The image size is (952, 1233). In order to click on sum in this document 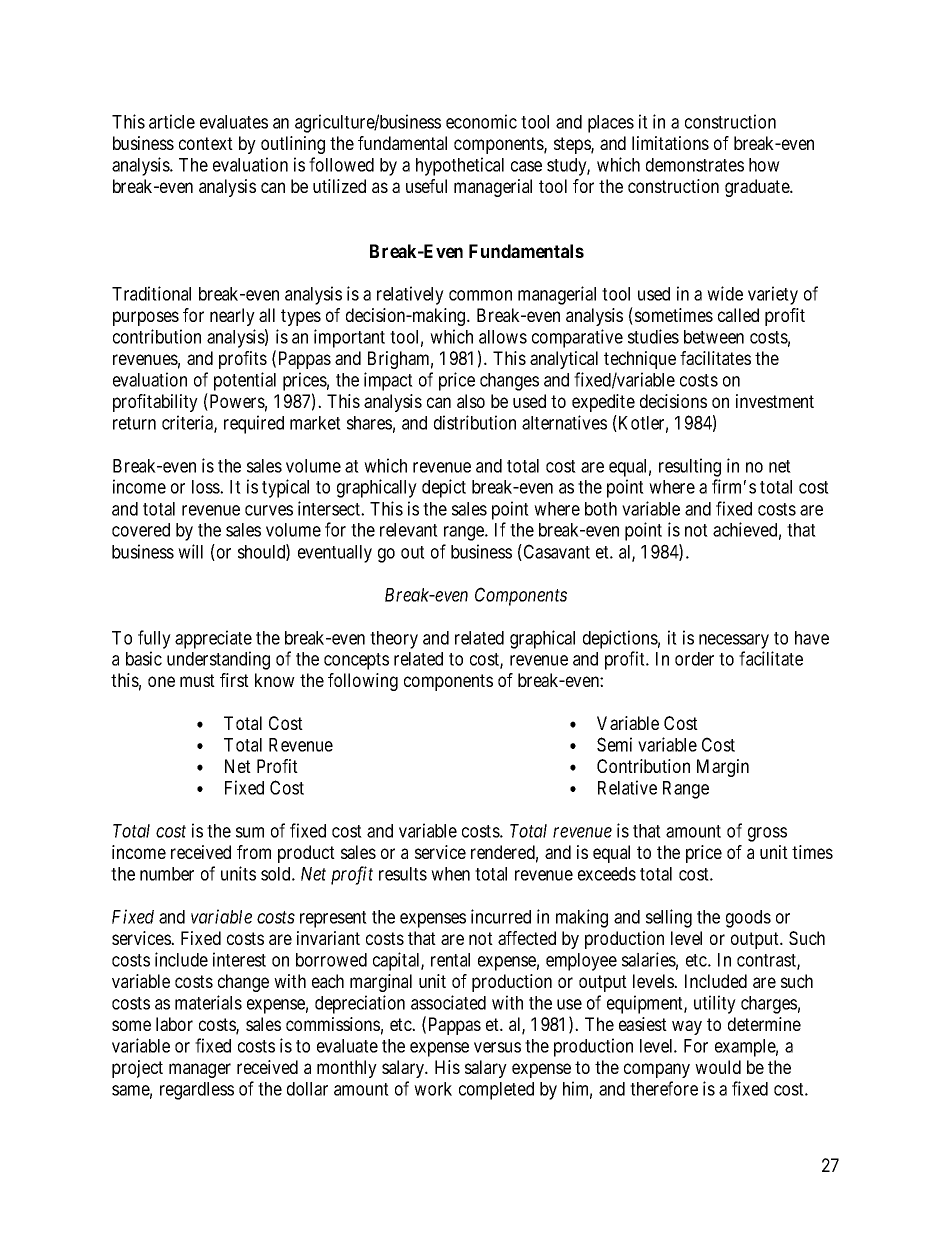, I will do `click(250, 832)`.
